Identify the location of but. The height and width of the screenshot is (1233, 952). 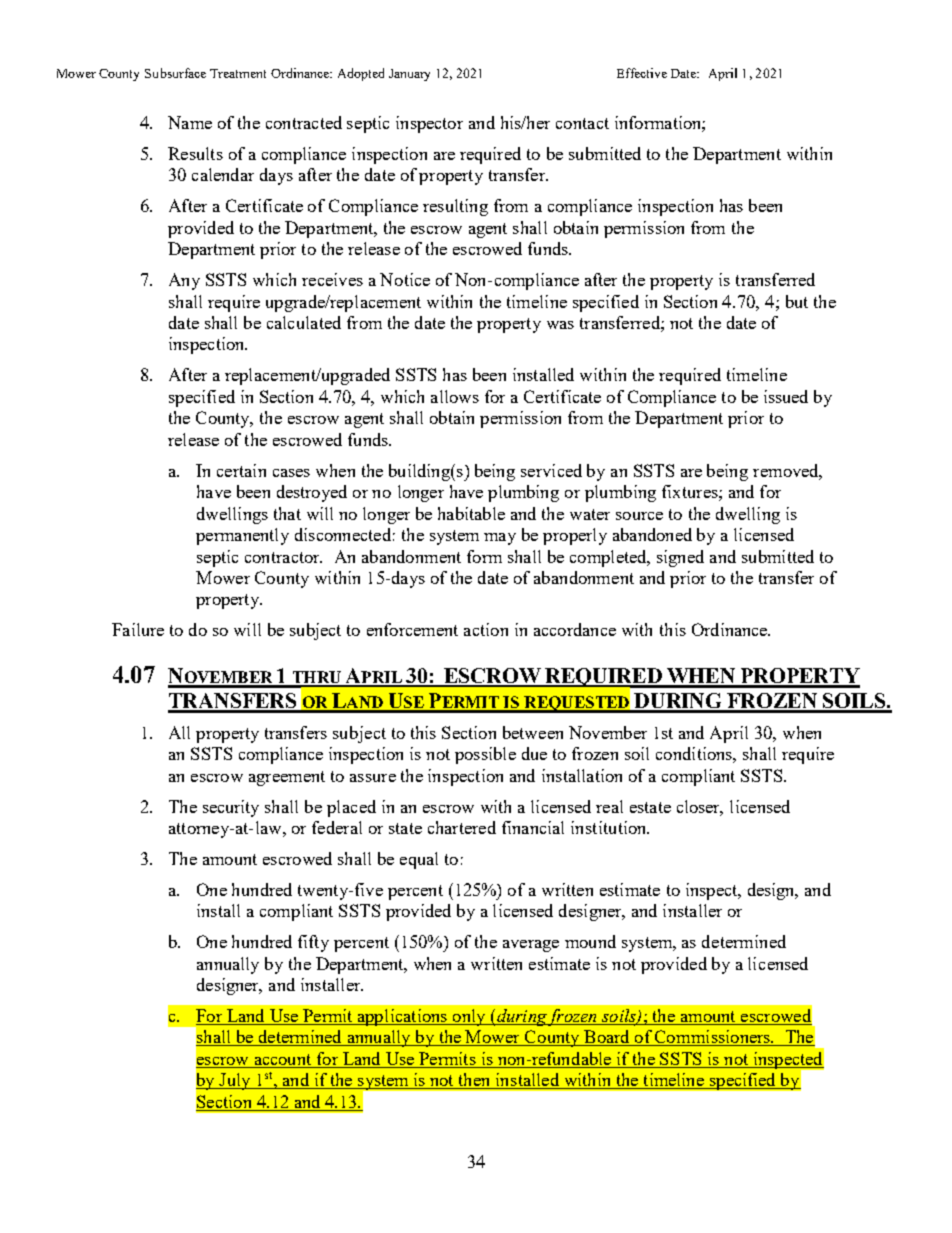
(797, 301).
